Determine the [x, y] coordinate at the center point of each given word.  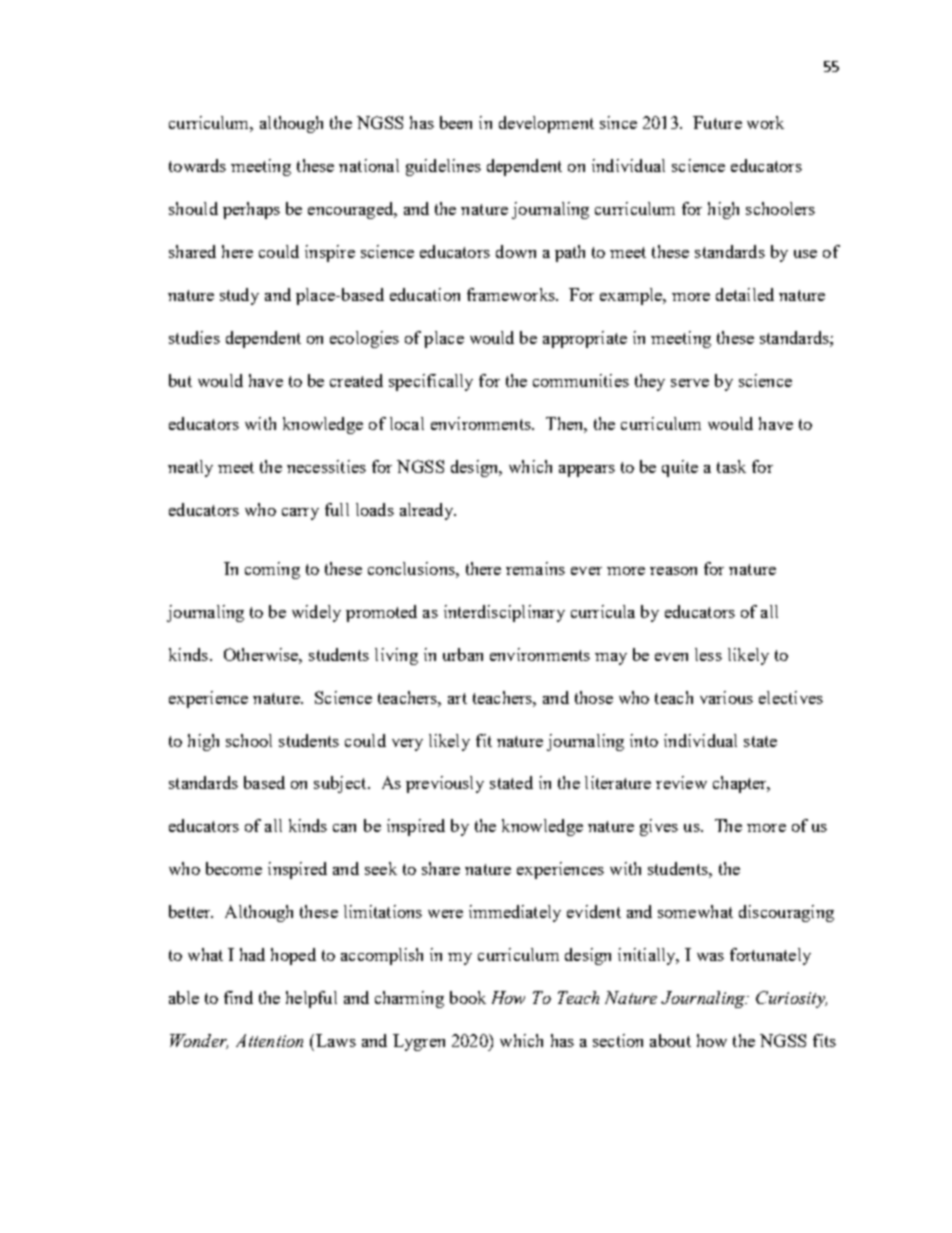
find [238, 997]
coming [272, 570]
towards [197, 165]
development [546, 124]
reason [673, 571]
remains [535, 568]
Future [717, 122]
